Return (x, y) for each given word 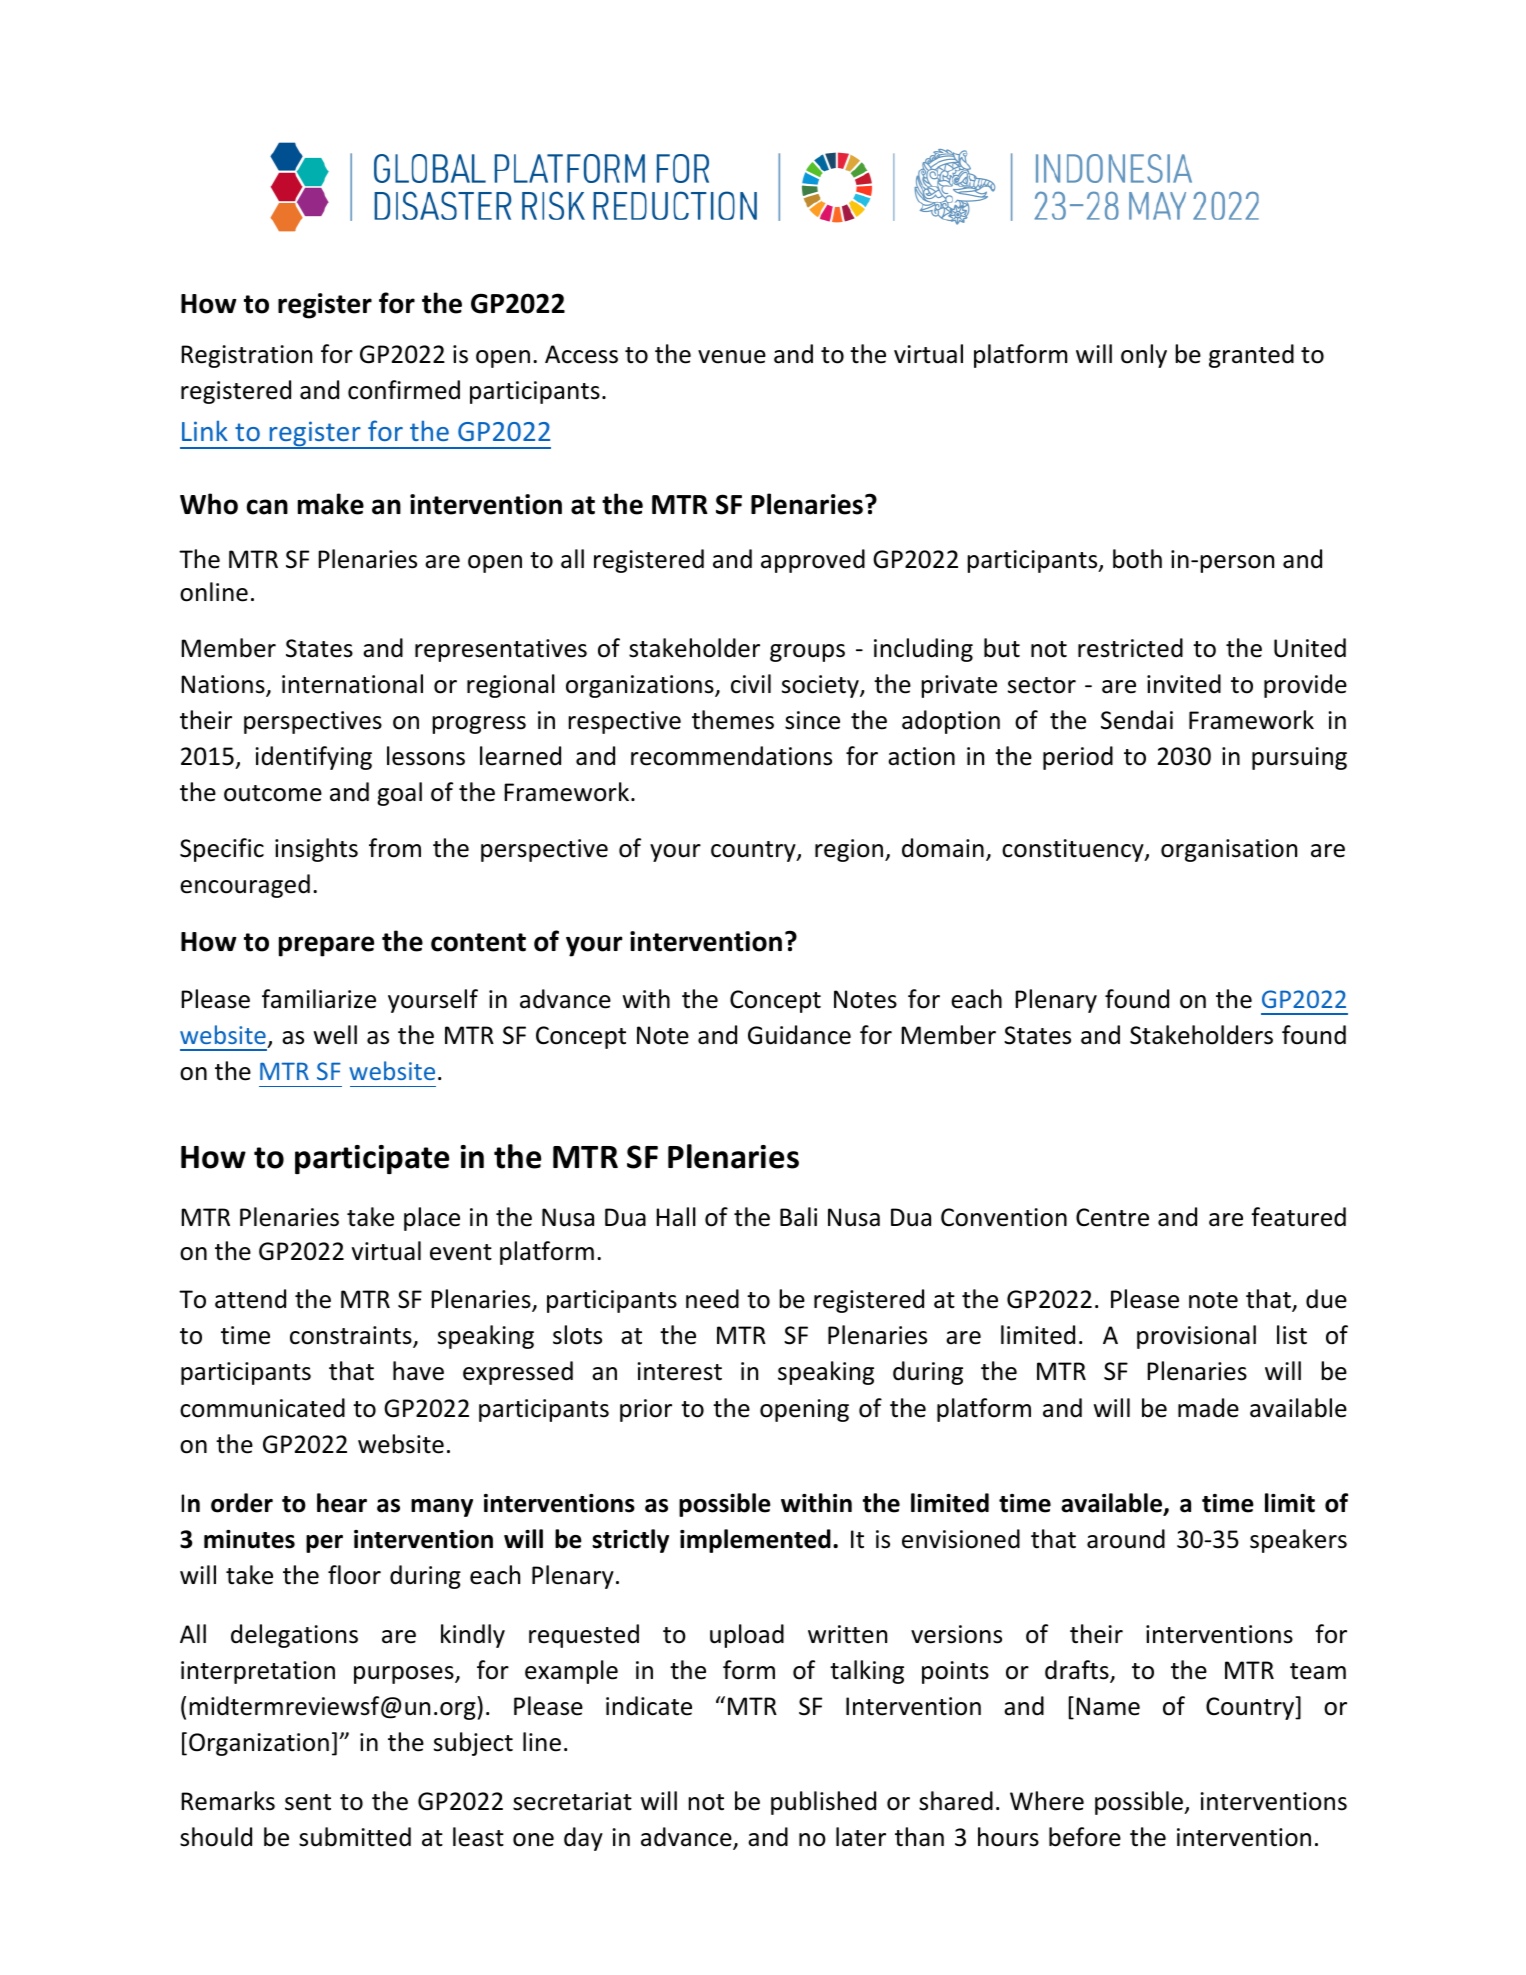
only (1144, 356)
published (823, 1803)
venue (732, 357)
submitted (355, 1837)
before (1085, 1837)
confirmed (404, 390)
